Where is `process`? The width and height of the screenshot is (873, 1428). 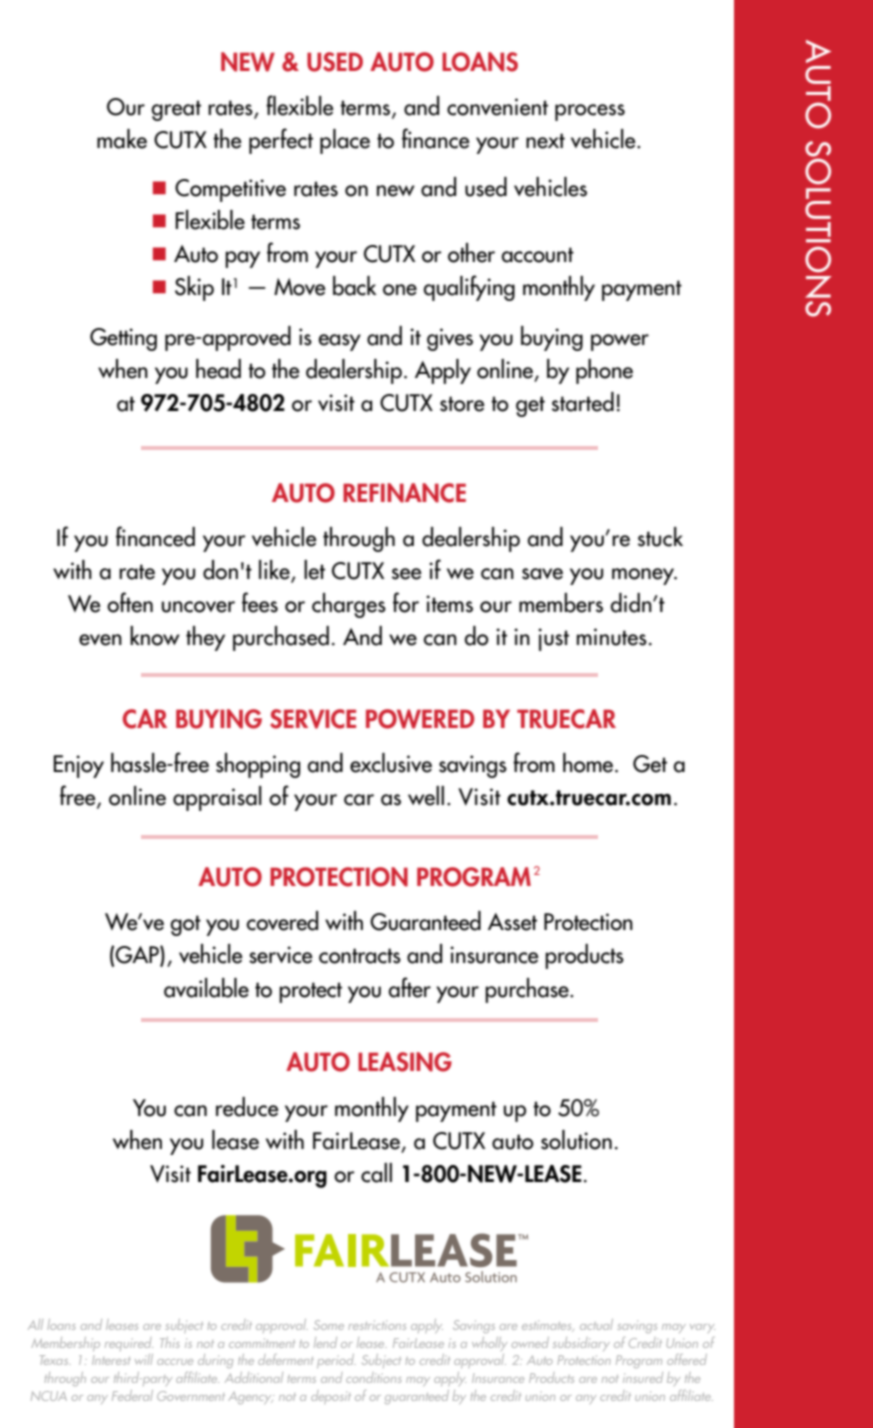 process is located at coordinates (590, 112).
